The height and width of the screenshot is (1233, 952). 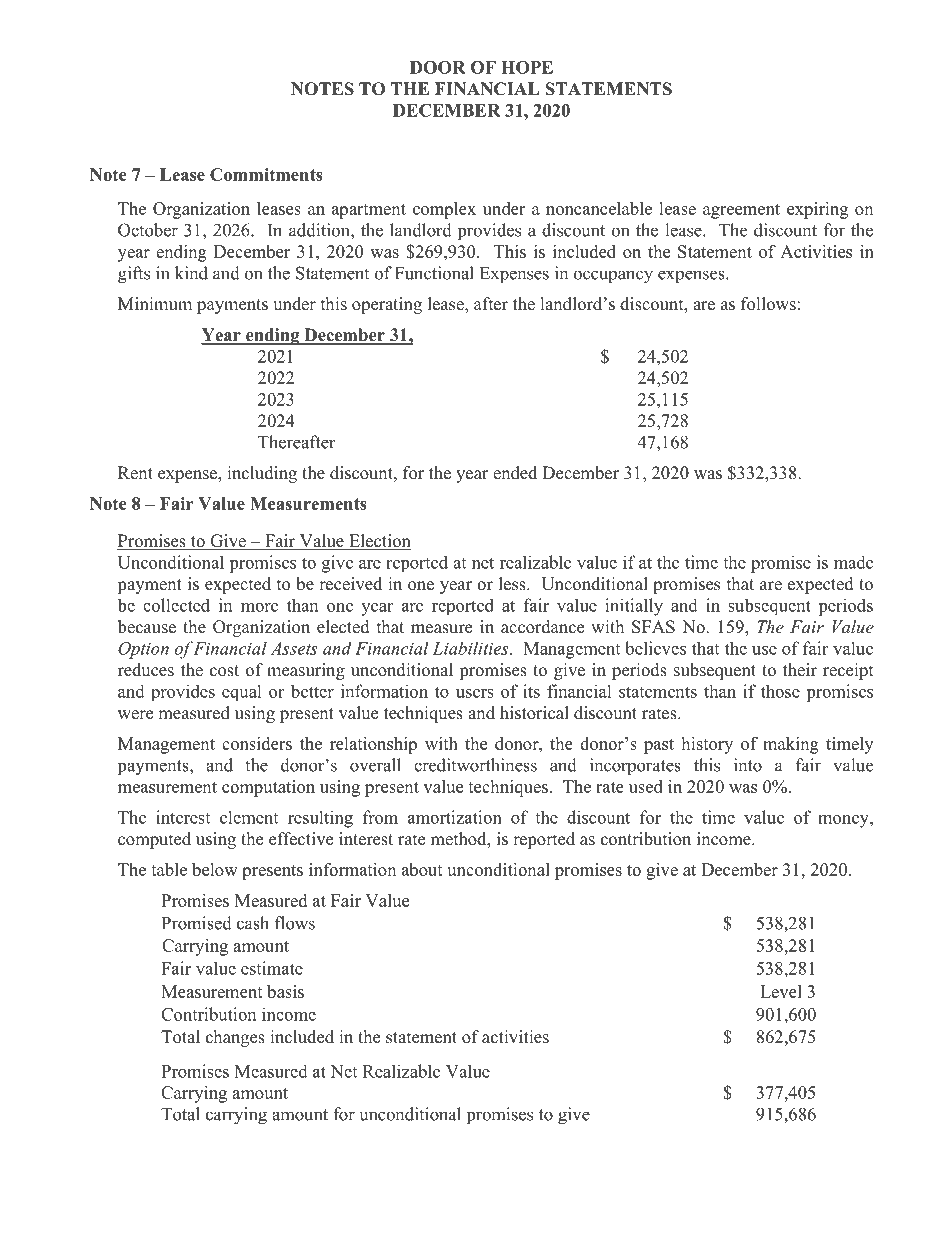 I want to click on equal, so click(x=242, y=692).
